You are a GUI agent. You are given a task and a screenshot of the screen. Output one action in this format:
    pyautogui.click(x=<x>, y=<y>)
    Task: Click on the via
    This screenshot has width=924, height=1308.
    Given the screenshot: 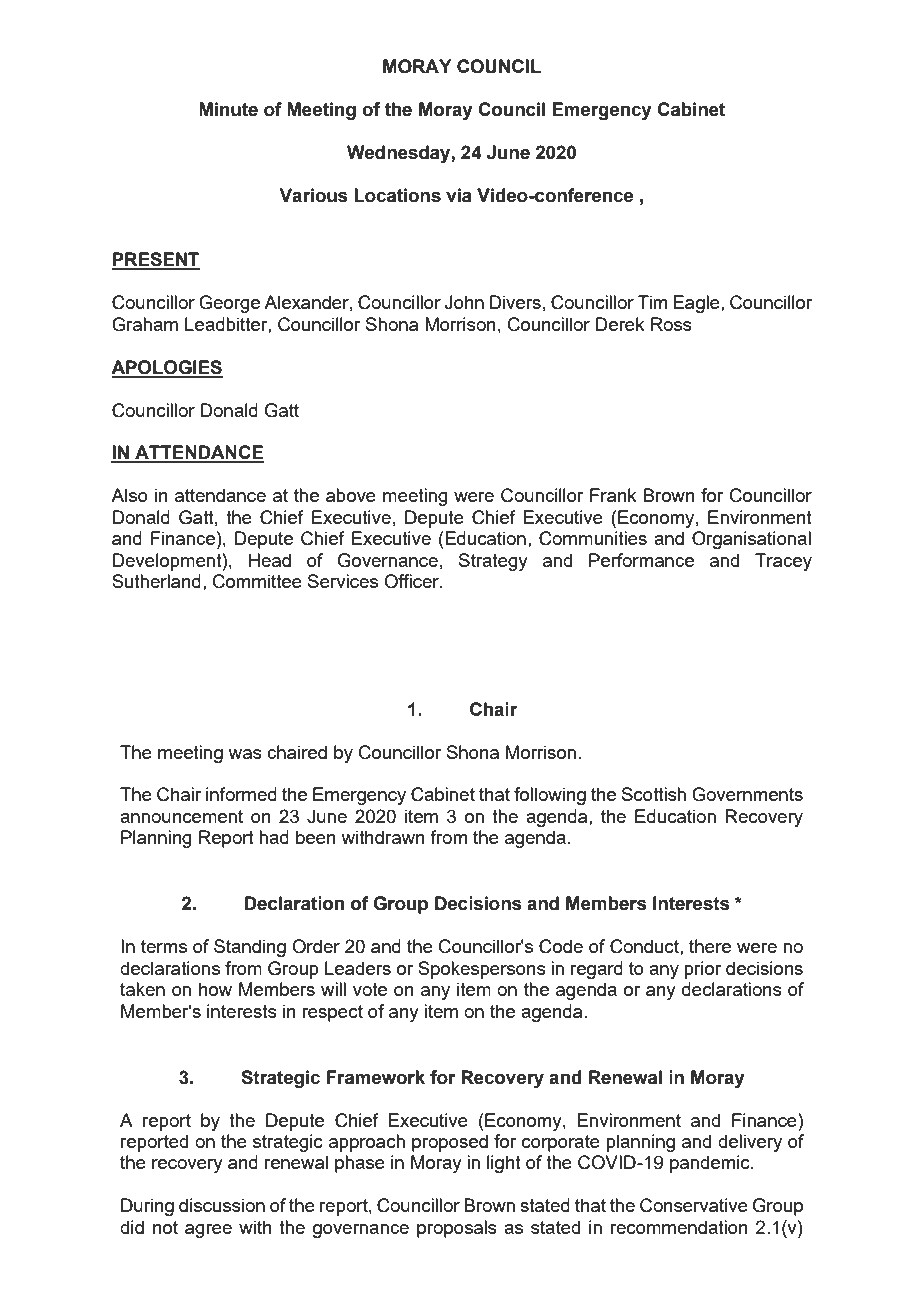 What is the action you would take?
    pyautogui.click(x=459, y=195)
